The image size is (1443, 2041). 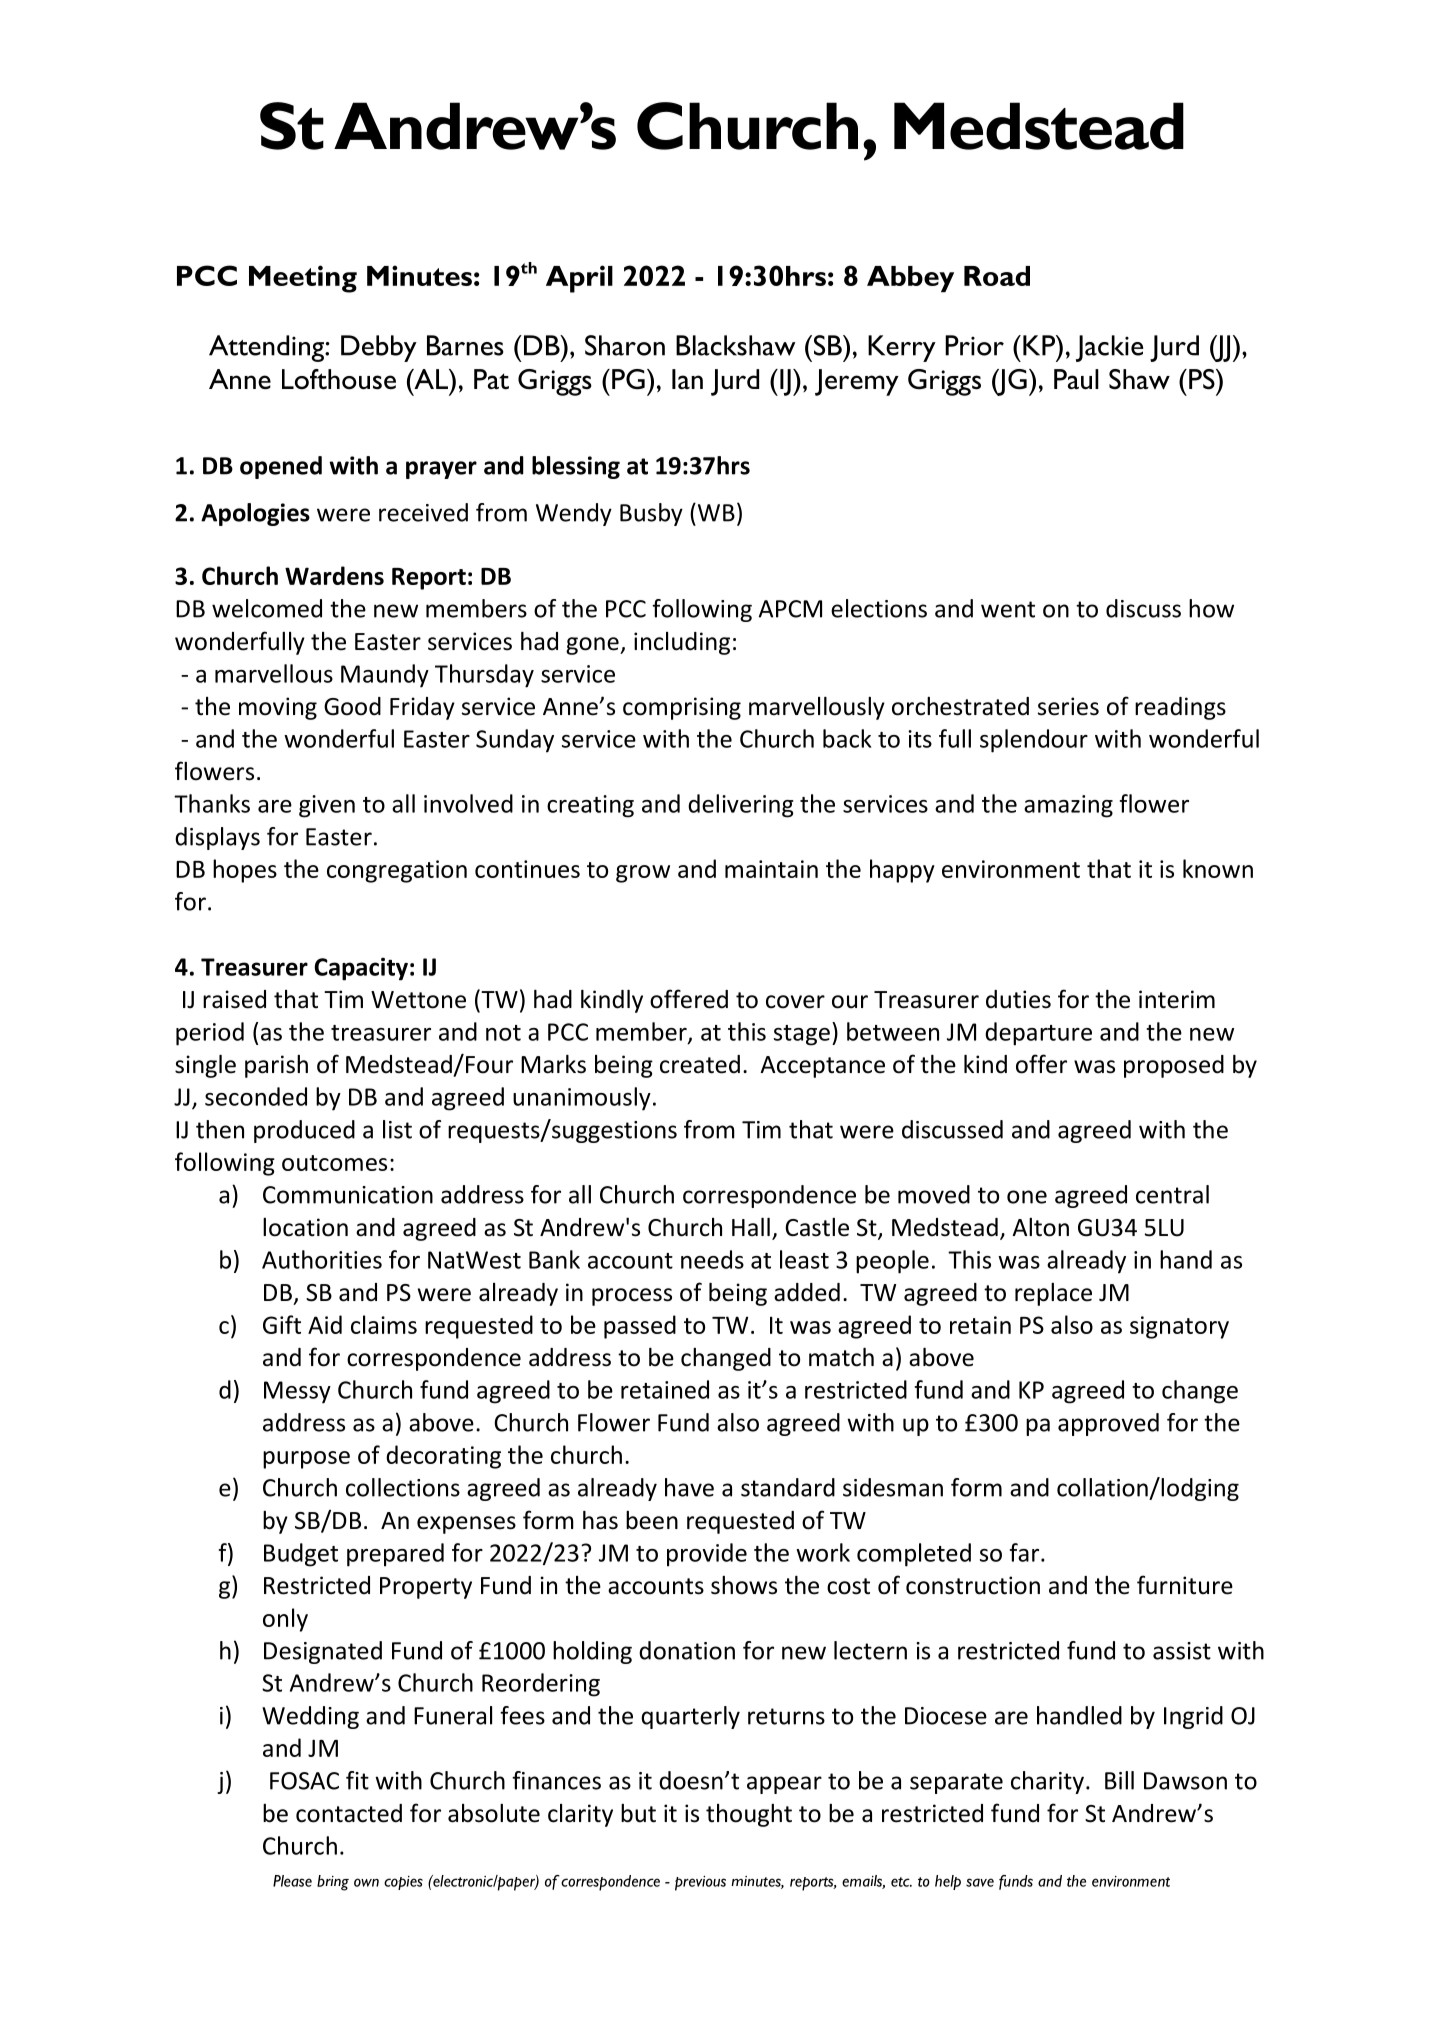 I want to click on went, so click(x=1008, y=609).
